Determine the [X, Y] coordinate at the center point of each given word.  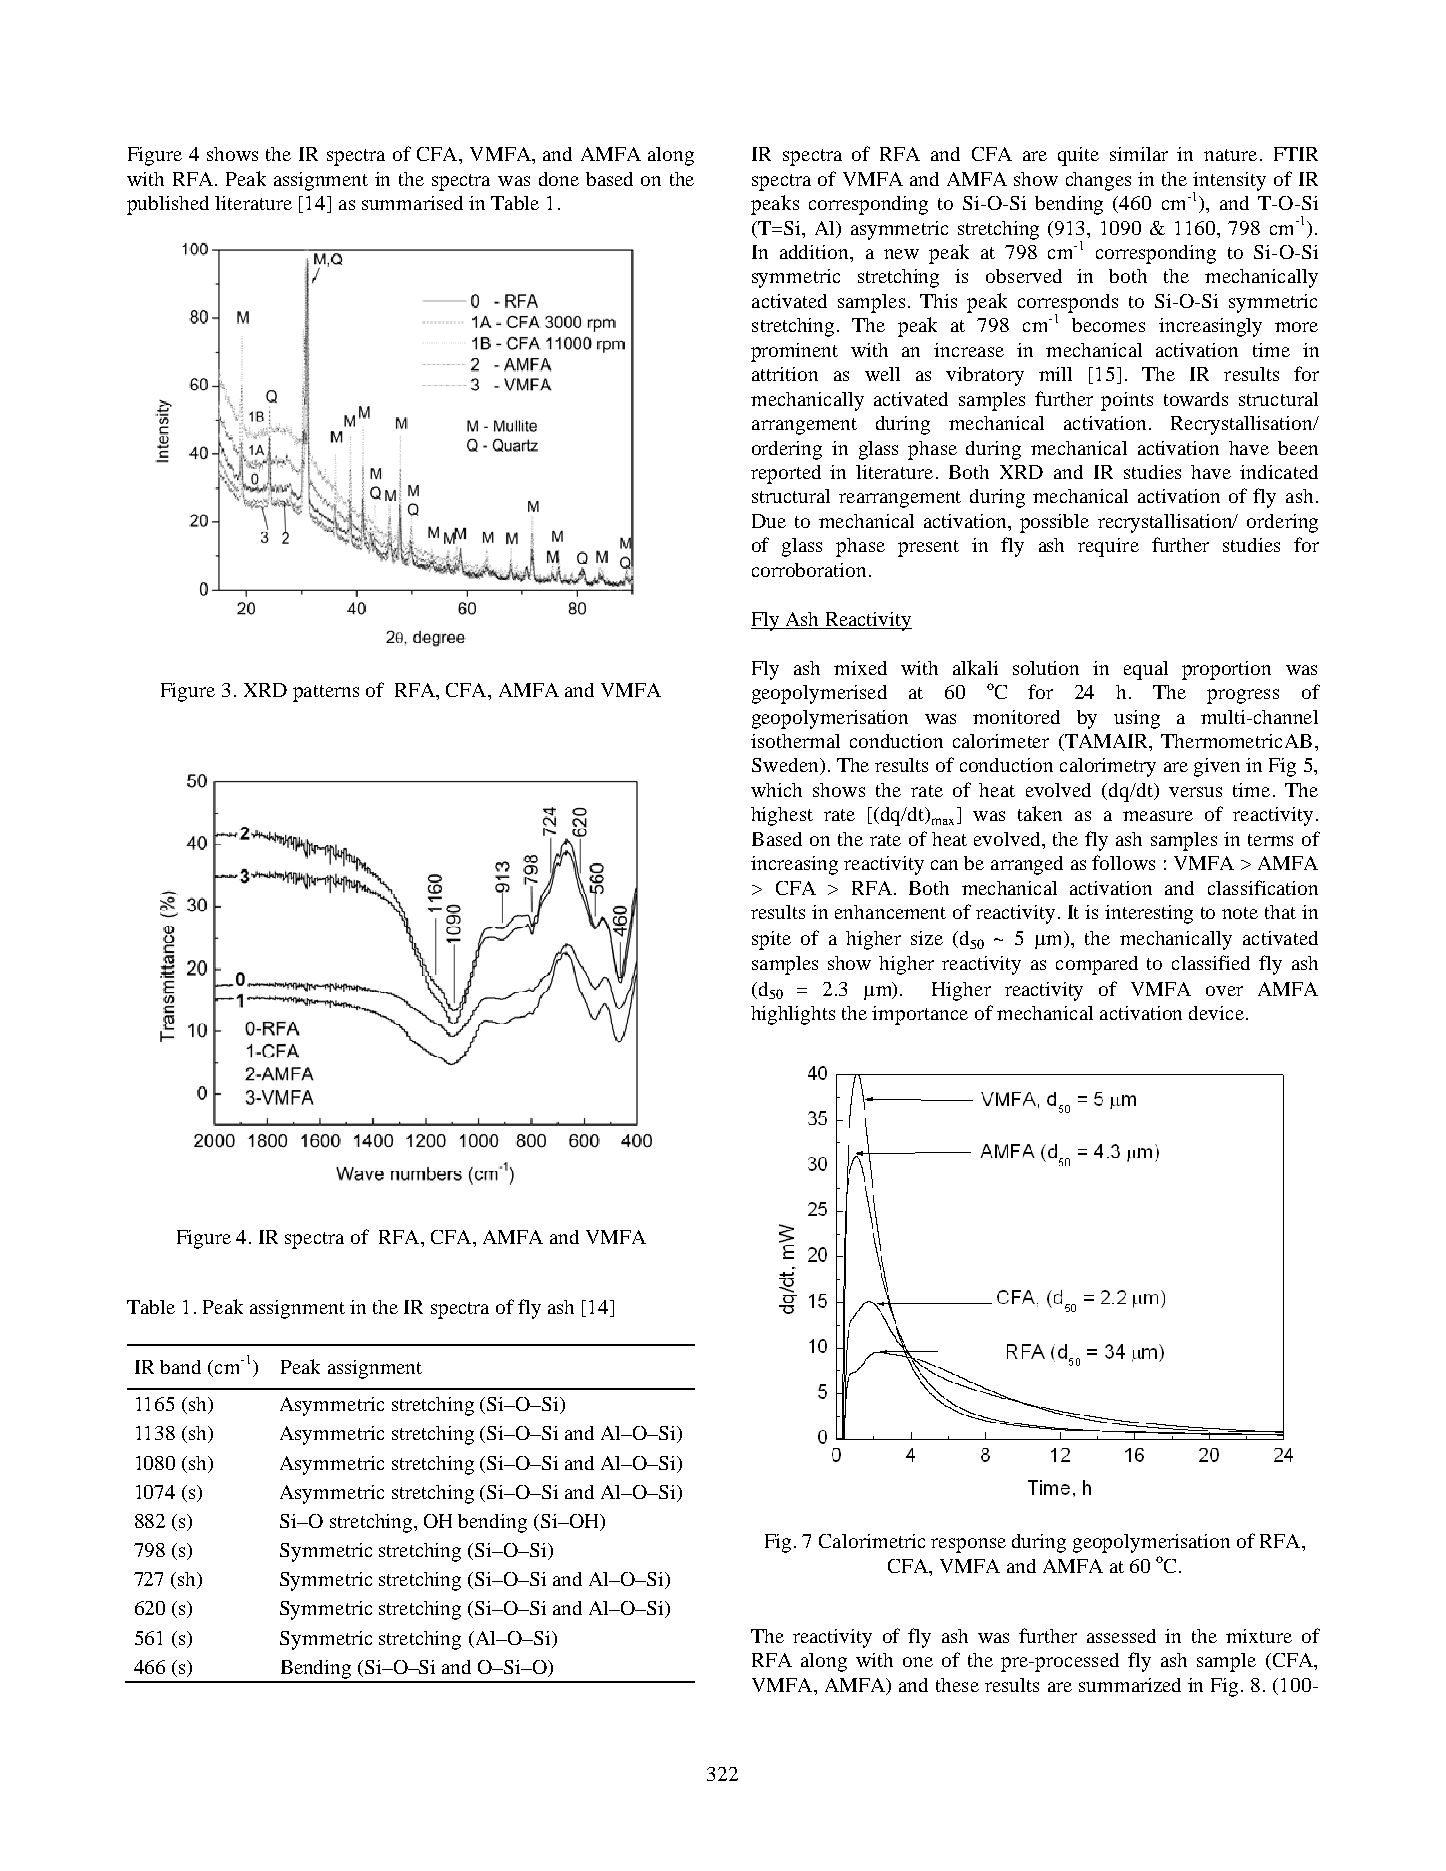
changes [1098, 181]
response [968, 1545]
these [957, 1685]
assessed [1121, 1636]
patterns [326, 693]
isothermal [795, 741]
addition [815, 252]
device [1216, 1013]
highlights [793, 1015]
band [180, 1367]
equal [1146, 670]
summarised [412, 203]
